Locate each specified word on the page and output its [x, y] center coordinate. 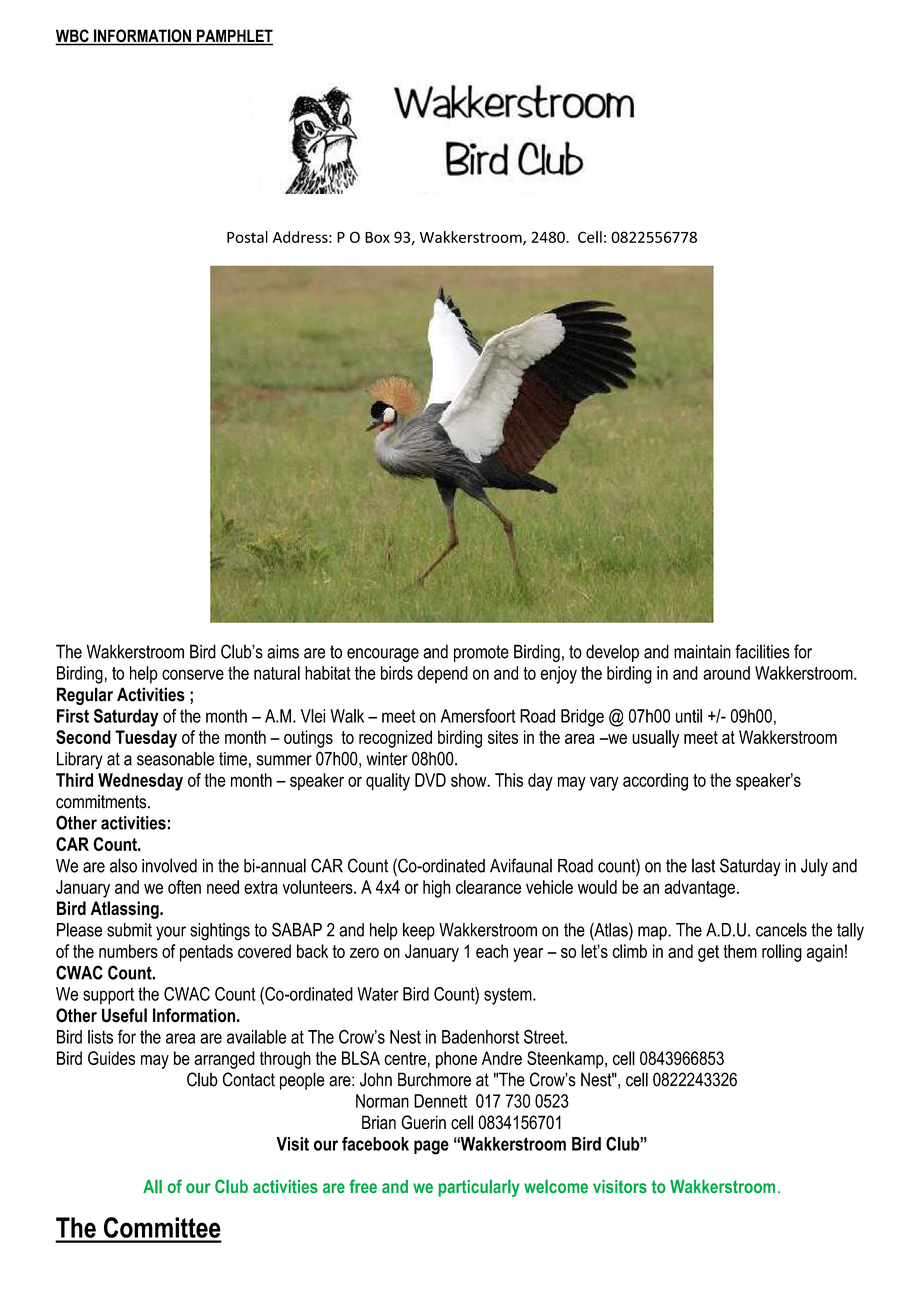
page [431, 1147]
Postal [247, 237]
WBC [73, 37]
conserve [193, 674]
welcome [556, 1186]
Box [377, 237]
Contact [249, 1079]
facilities [762, 651]
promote [481, 653]
